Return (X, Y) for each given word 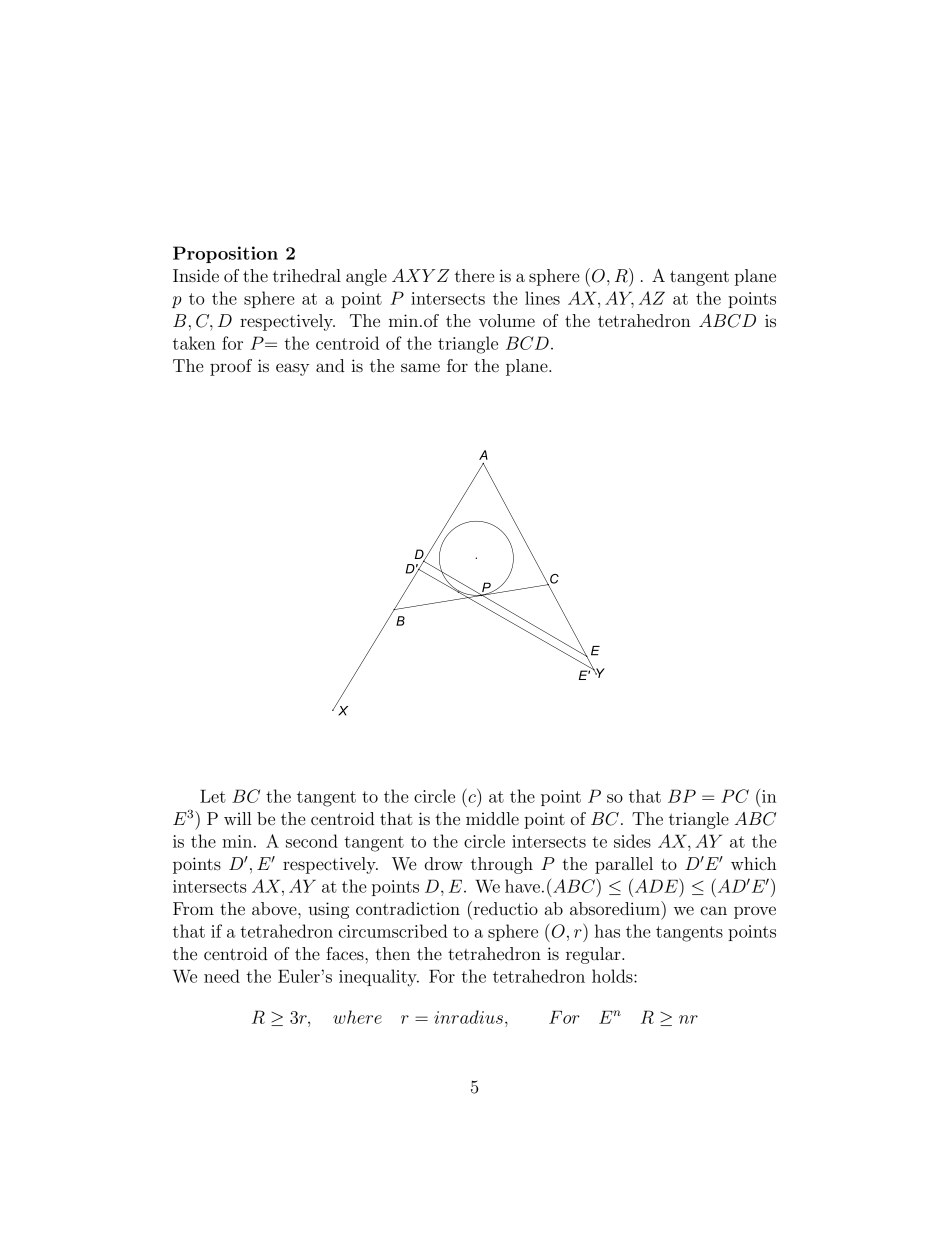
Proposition (225, 254)
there (474, 275)
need (222, 976)
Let (213, 796)
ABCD (727, 321)
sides (632, 841)
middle (492, 818)
